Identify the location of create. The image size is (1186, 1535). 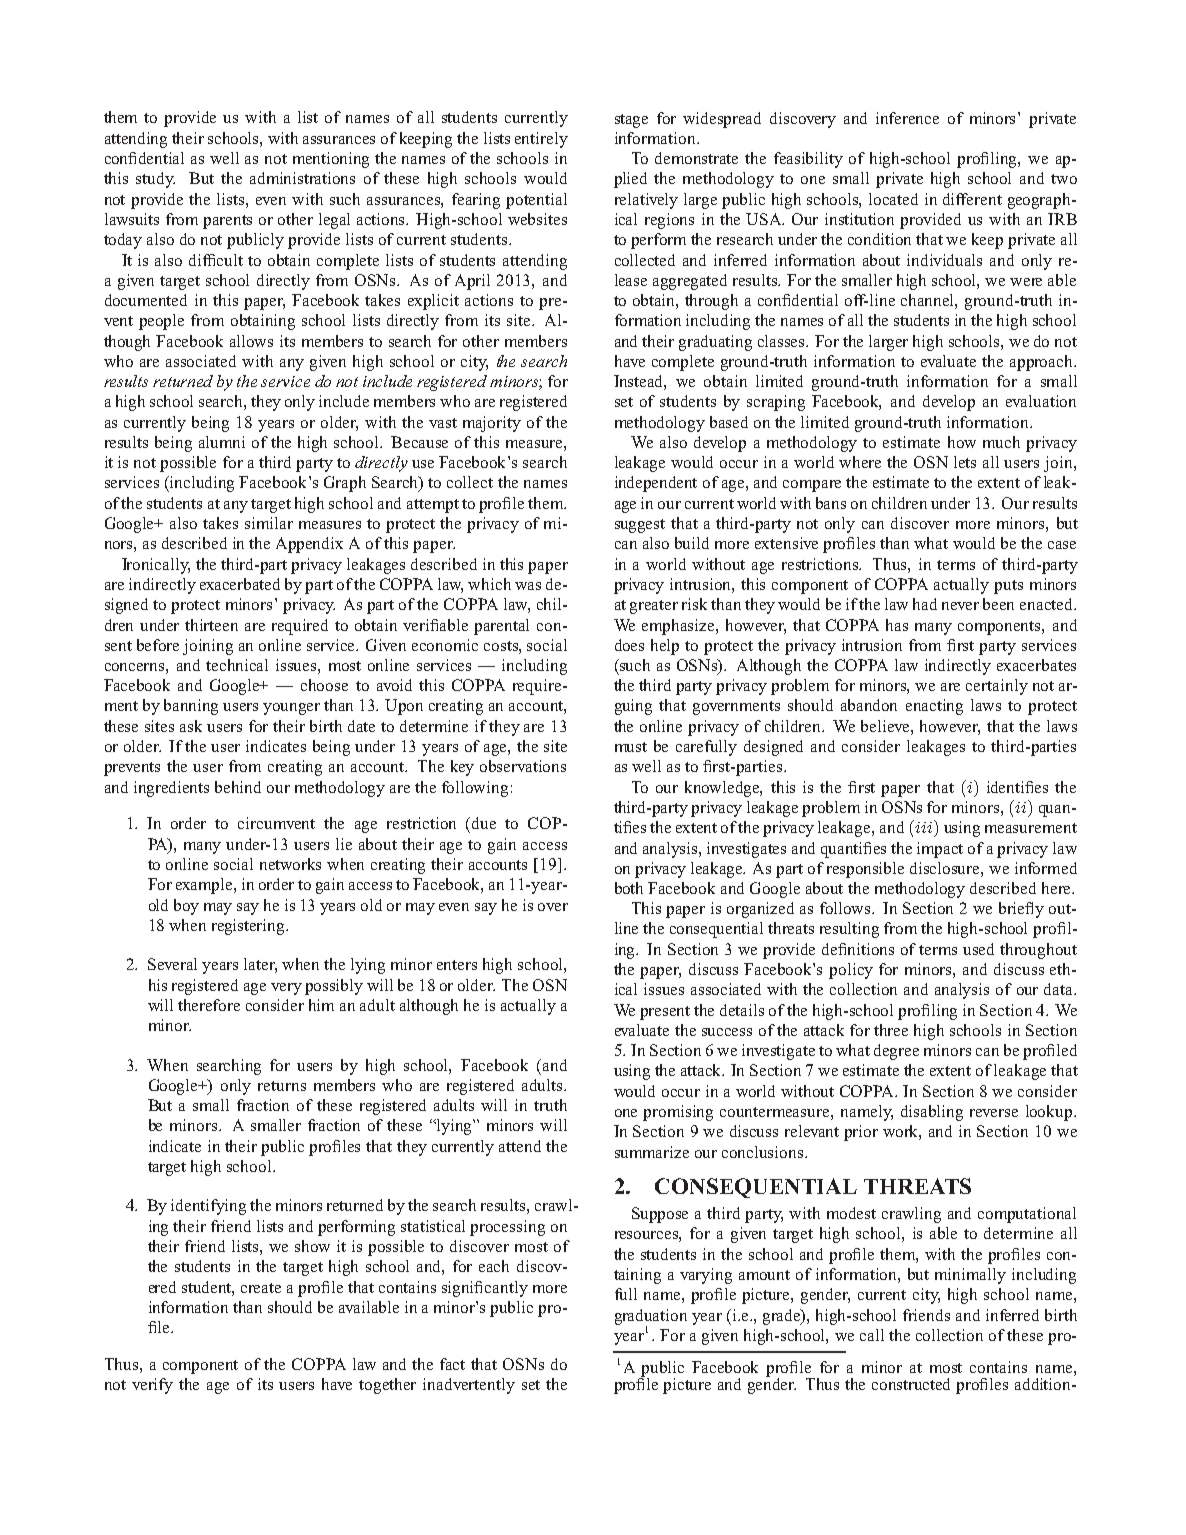
(261, 1288).
